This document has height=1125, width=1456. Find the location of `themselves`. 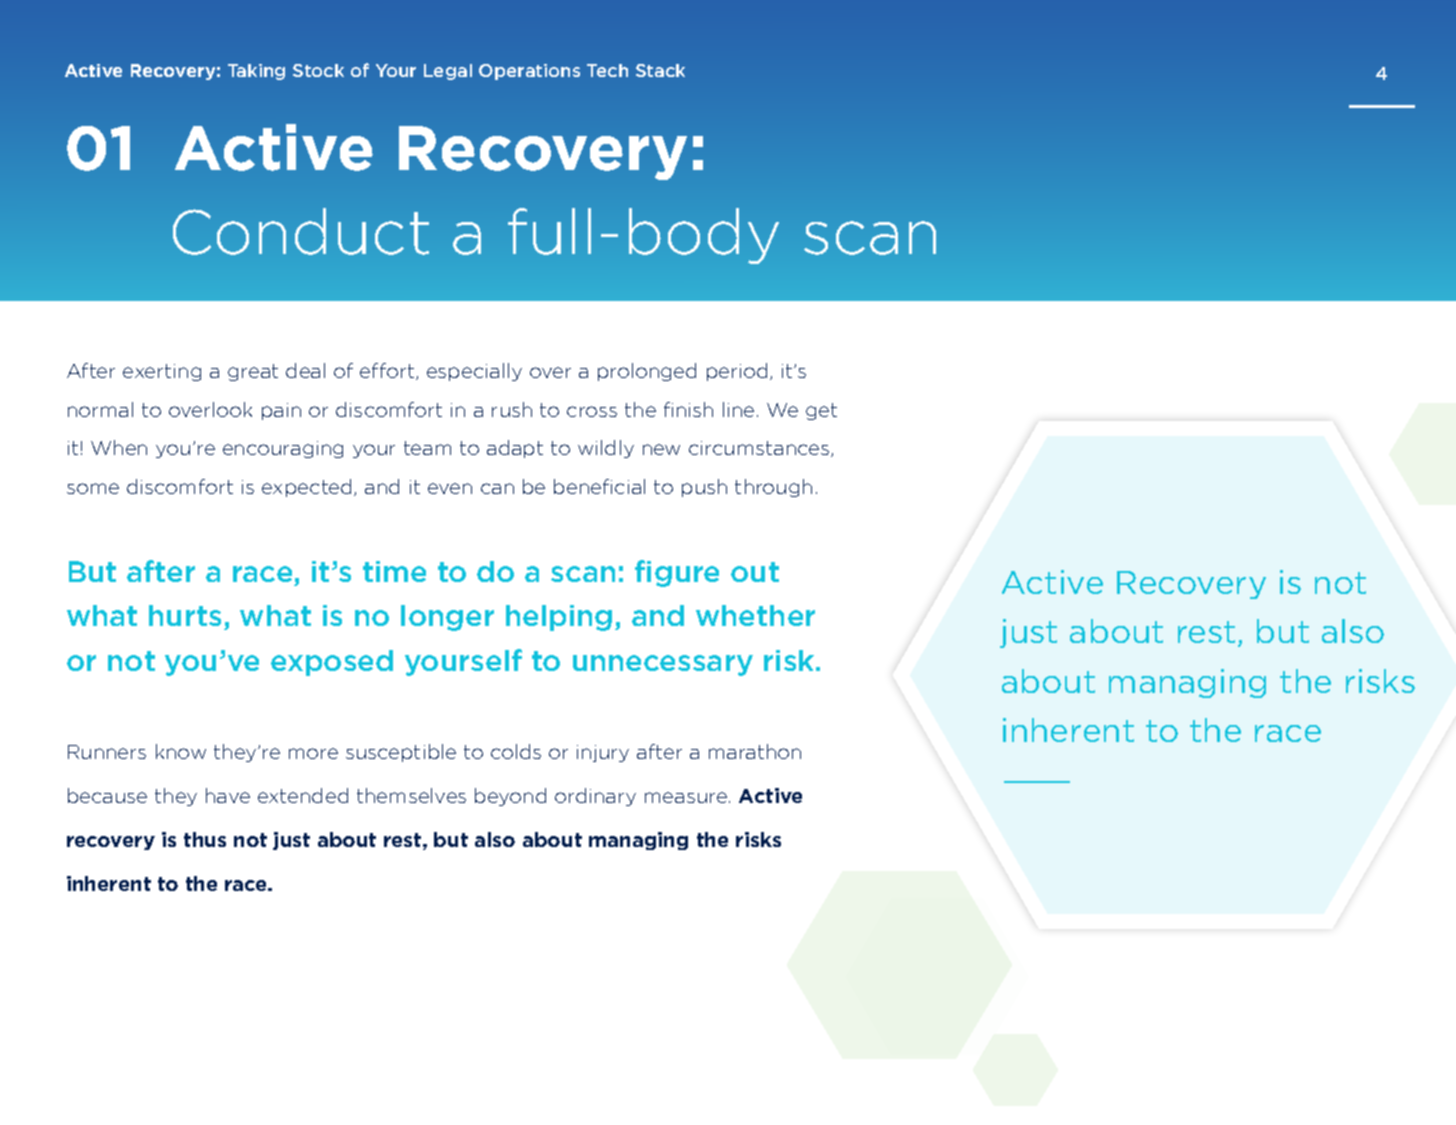

themselves is located at coordinates (411, 795).
